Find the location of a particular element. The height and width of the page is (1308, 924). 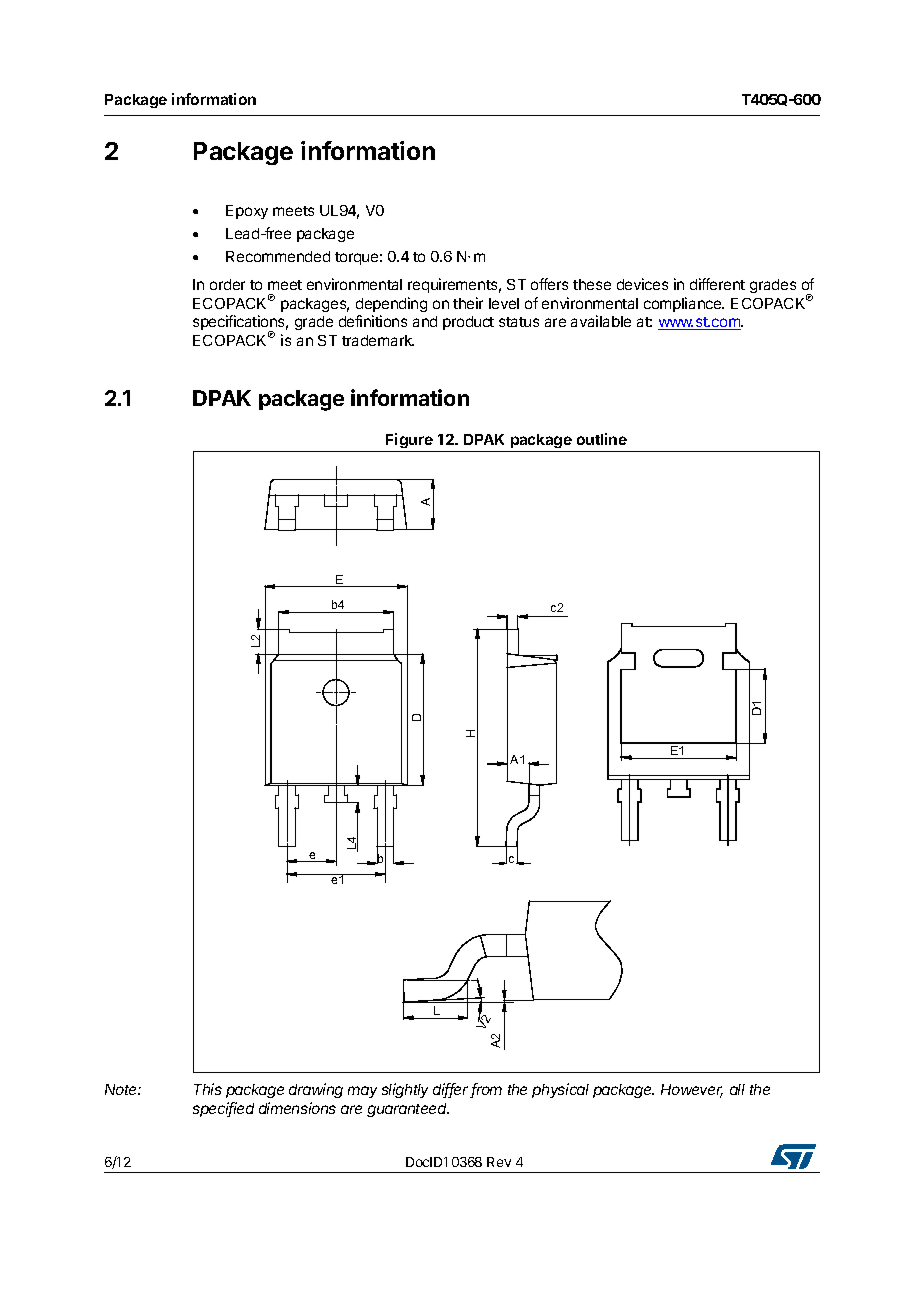

compliance is located at coordinates (684, 304).
